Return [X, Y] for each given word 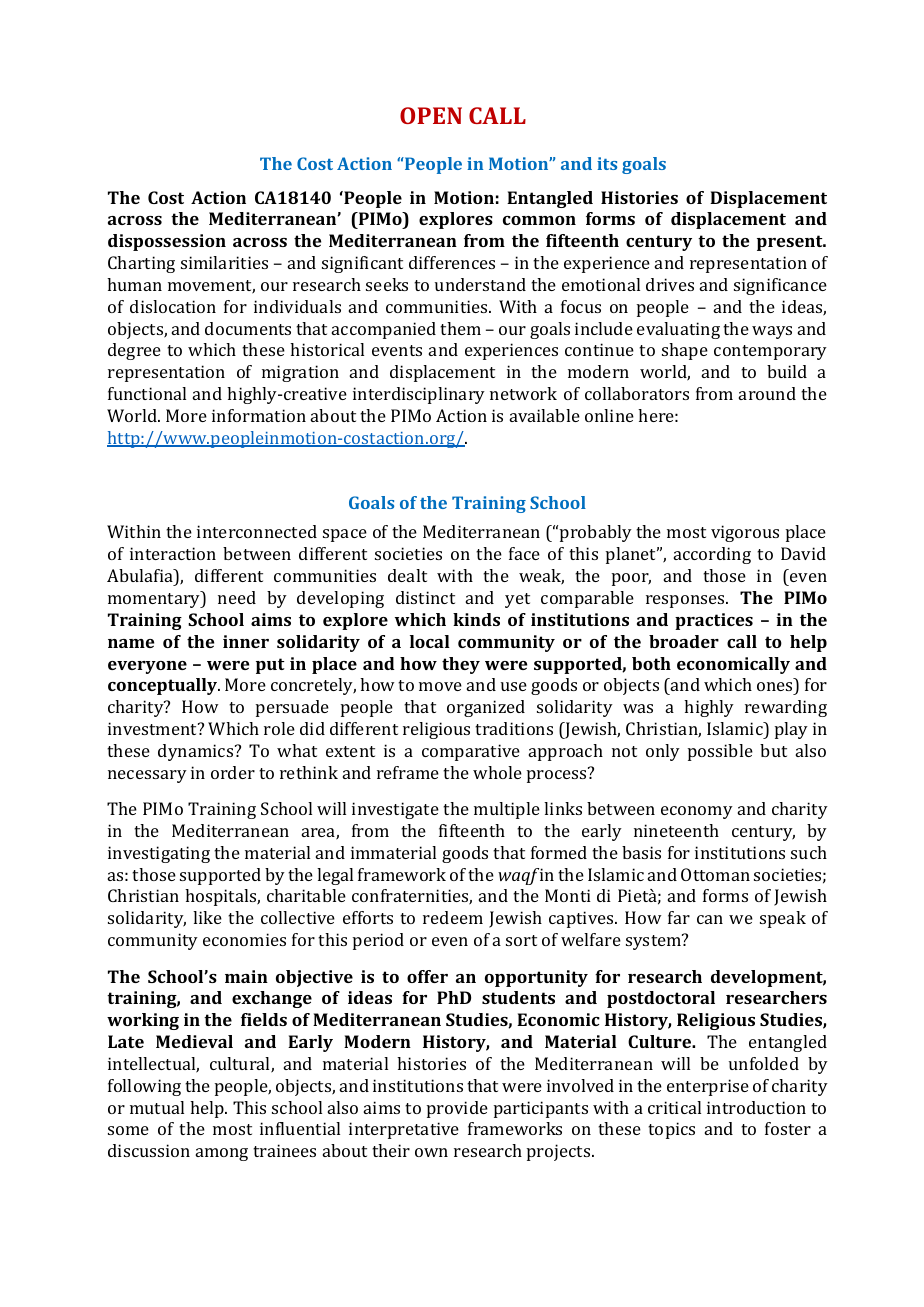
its [607, 163]
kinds [476, 619]
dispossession [167, 242]
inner [246, 641]
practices [714, 621]
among [222, 1154]
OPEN [431, 115]
